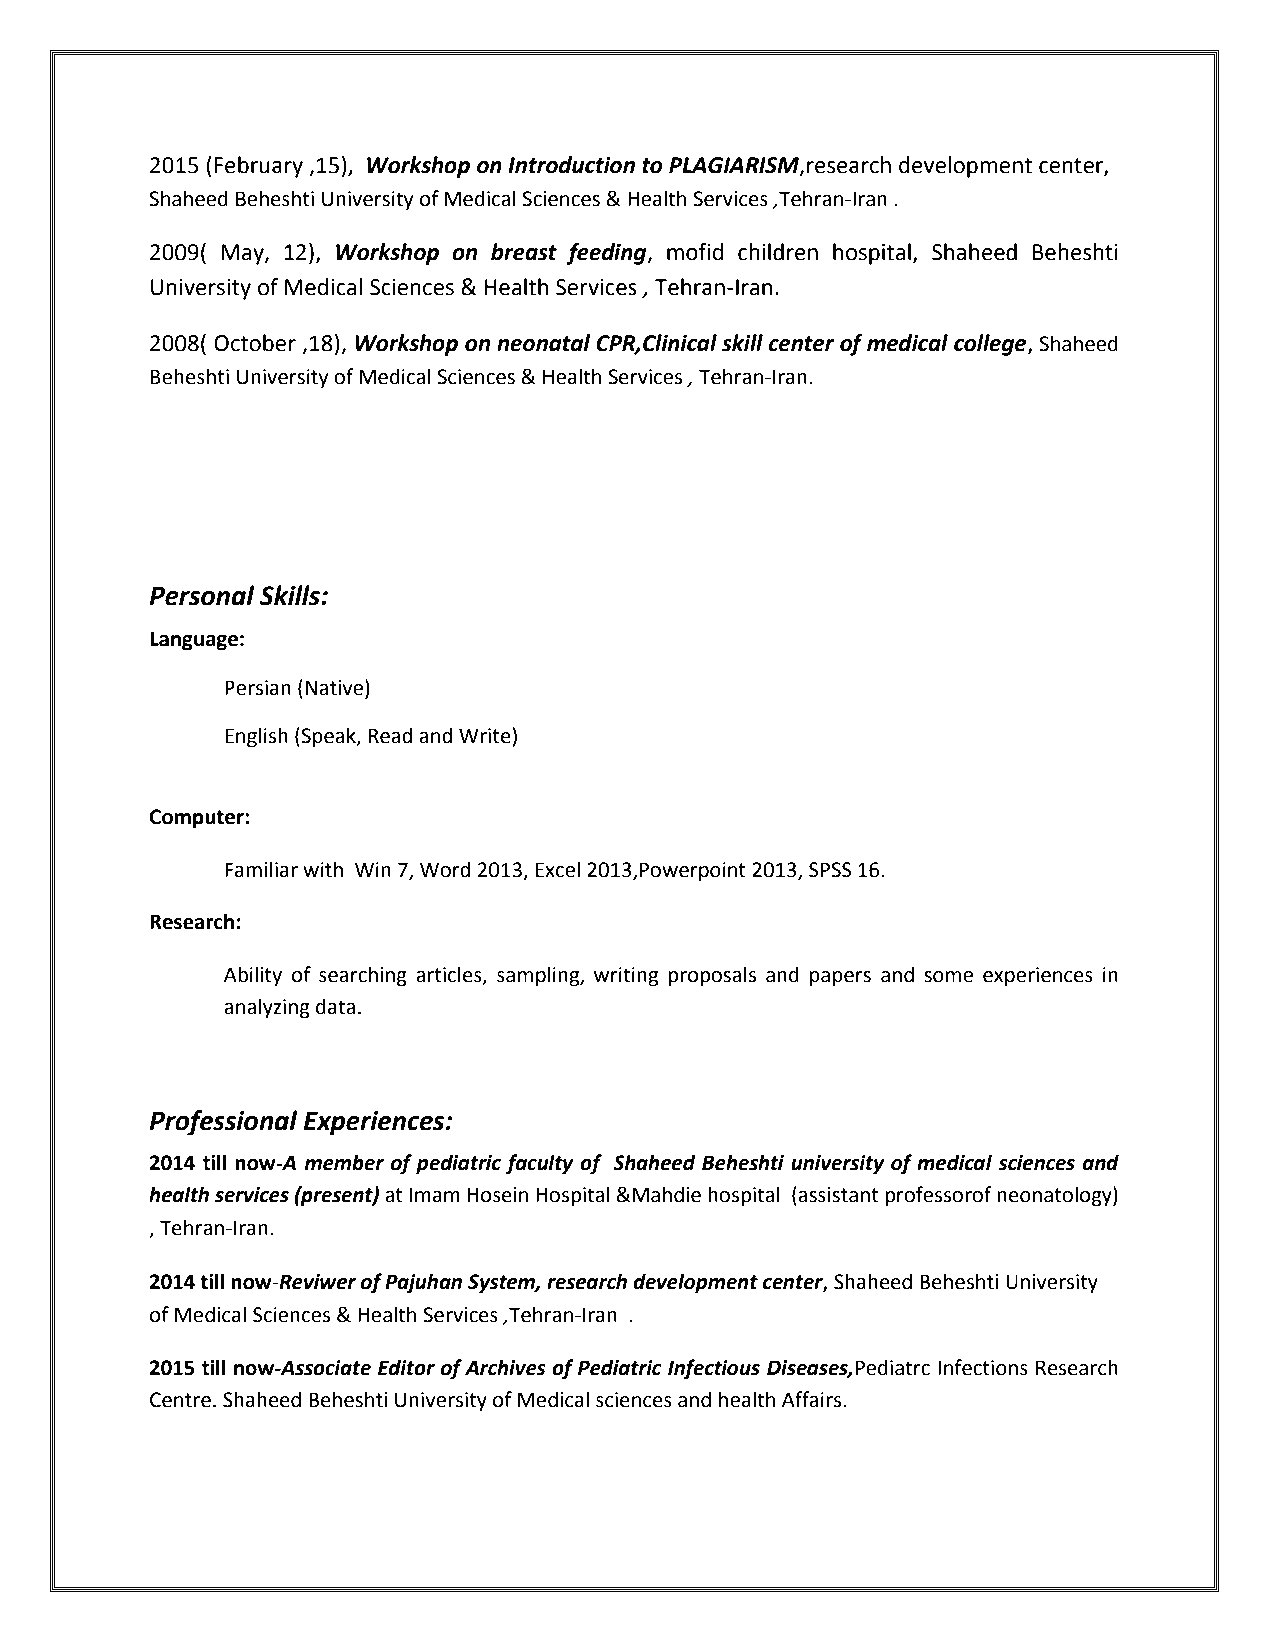 The width and height of the image is (1268, 1641). What do you see at coordinates (256, 737) in the image?
I see `English` at bounding box center [256, 737].
